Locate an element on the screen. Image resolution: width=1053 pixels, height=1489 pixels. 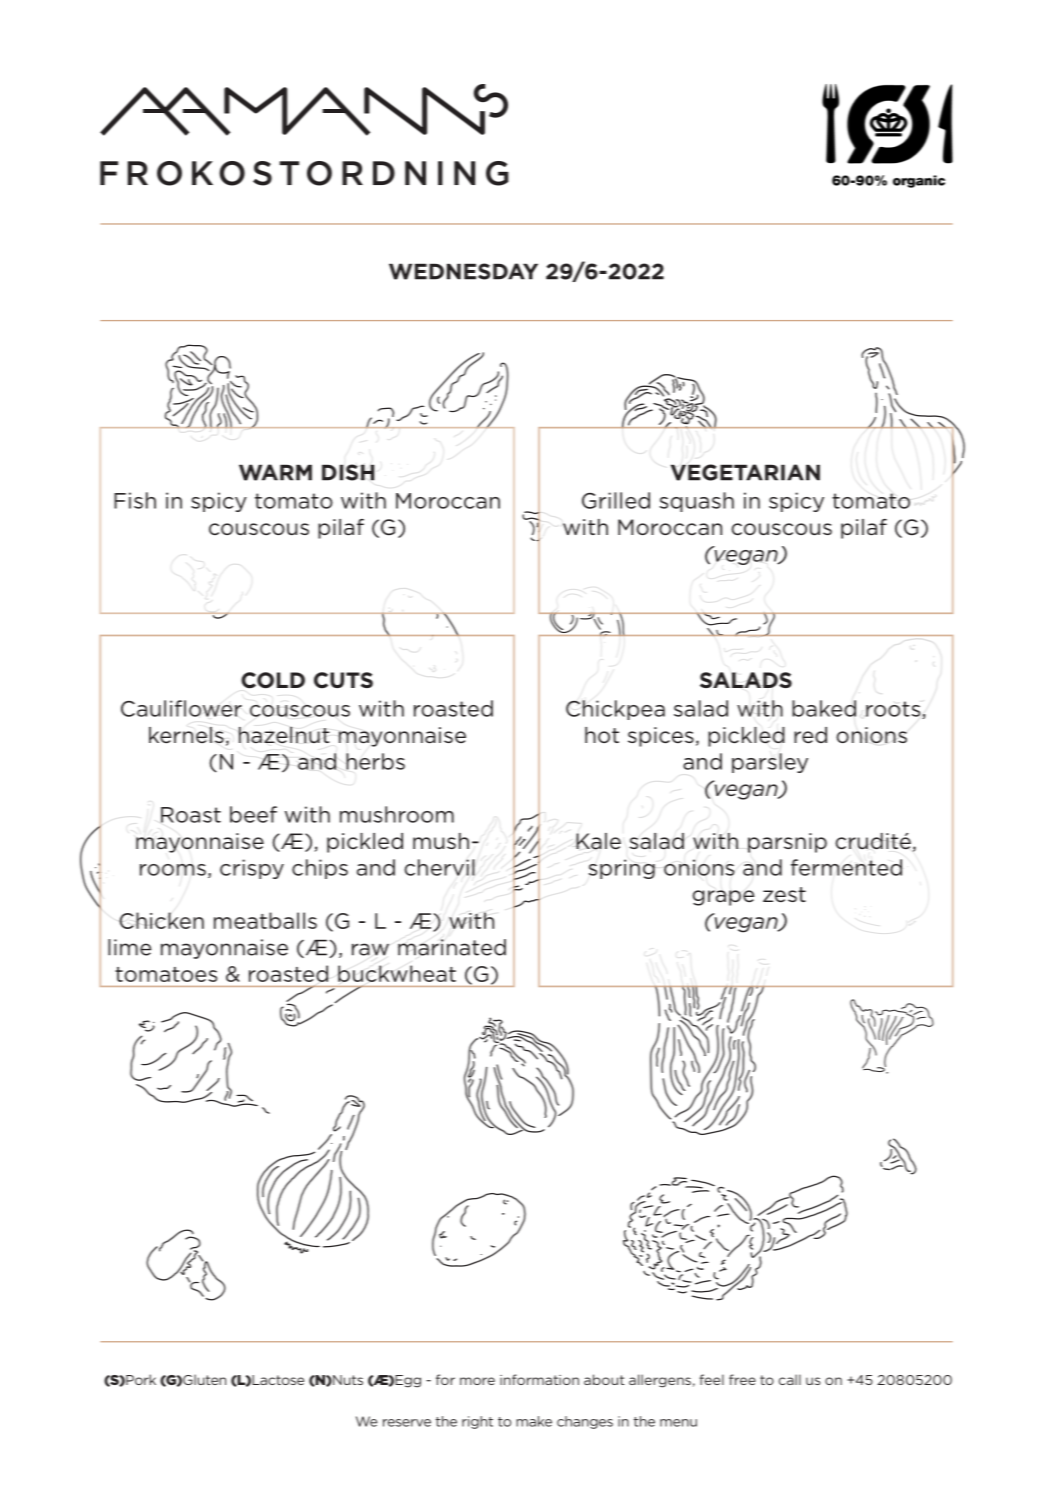
Grilled is located at coordinates (616, 500).
